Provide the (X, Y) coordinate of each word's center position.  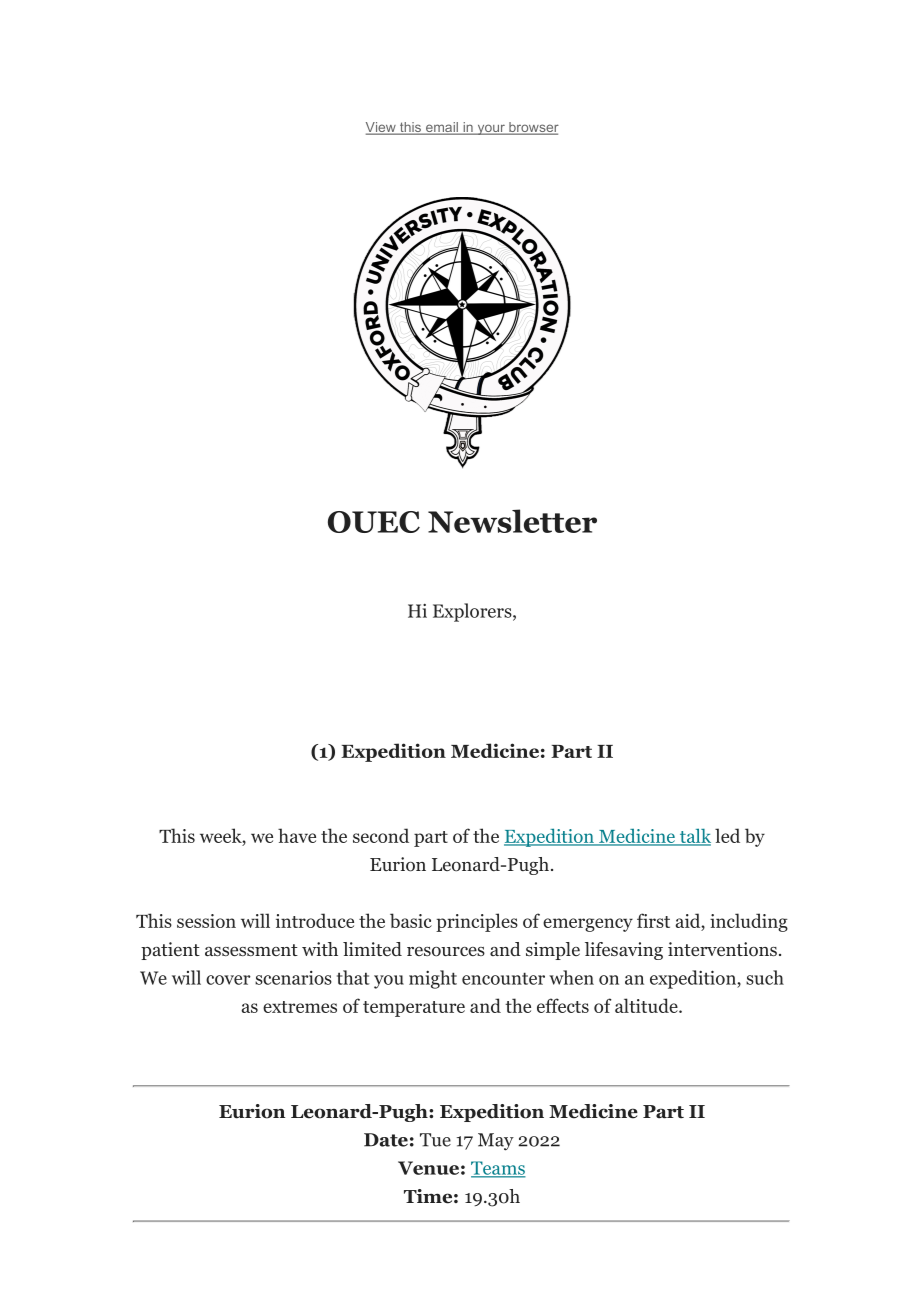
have (297, 835)
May (496, 1142)
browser (533, 128)
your (491, 129)
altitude (647, 1005)
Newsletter (512, 521)
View (382, 128)
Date (386, 1140)
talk (694, 836)
